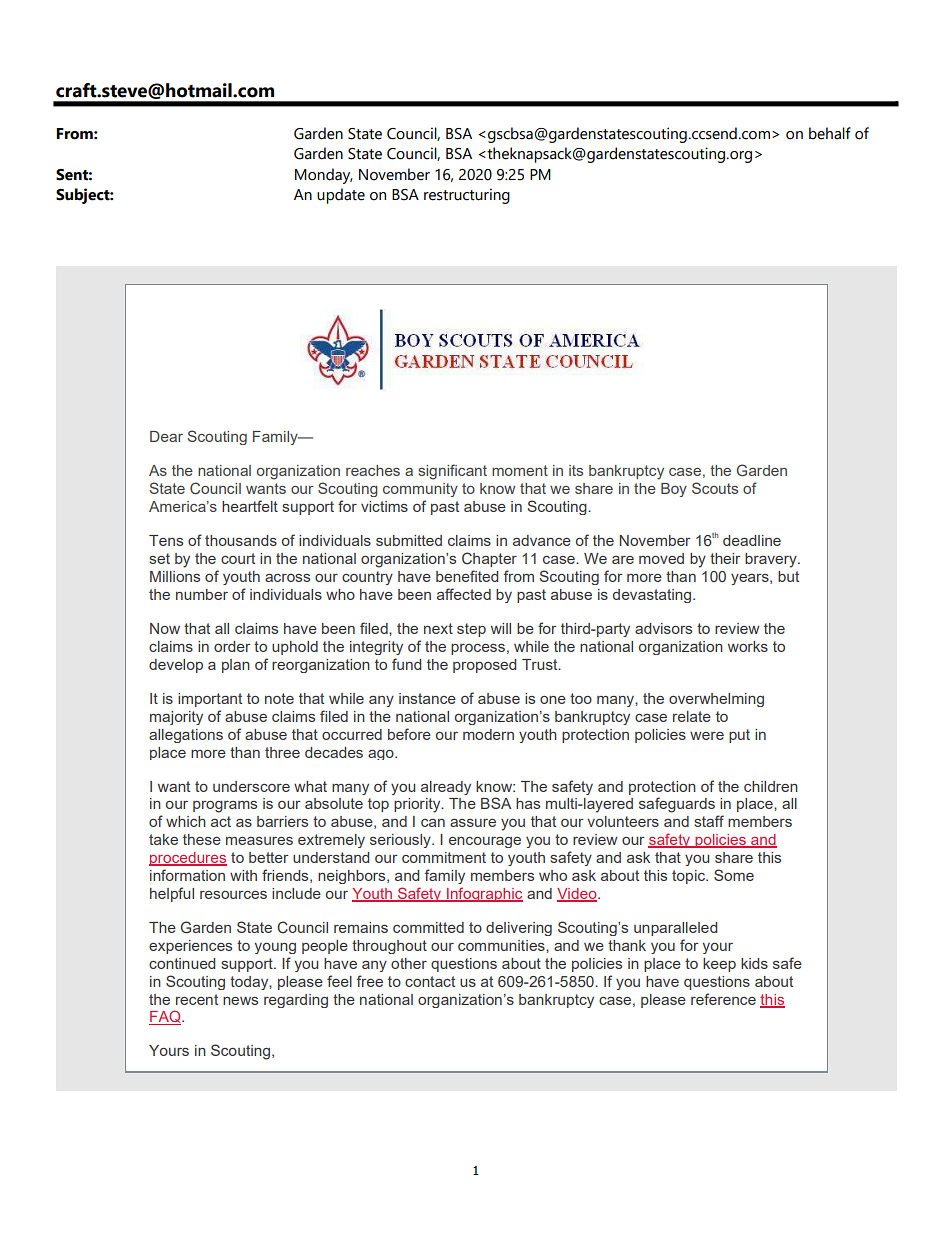 This screenshot has height=1233, width=952. Describe the element at coordinates (250, 506) in the screenshot. I see `heartfelt` at that location.
